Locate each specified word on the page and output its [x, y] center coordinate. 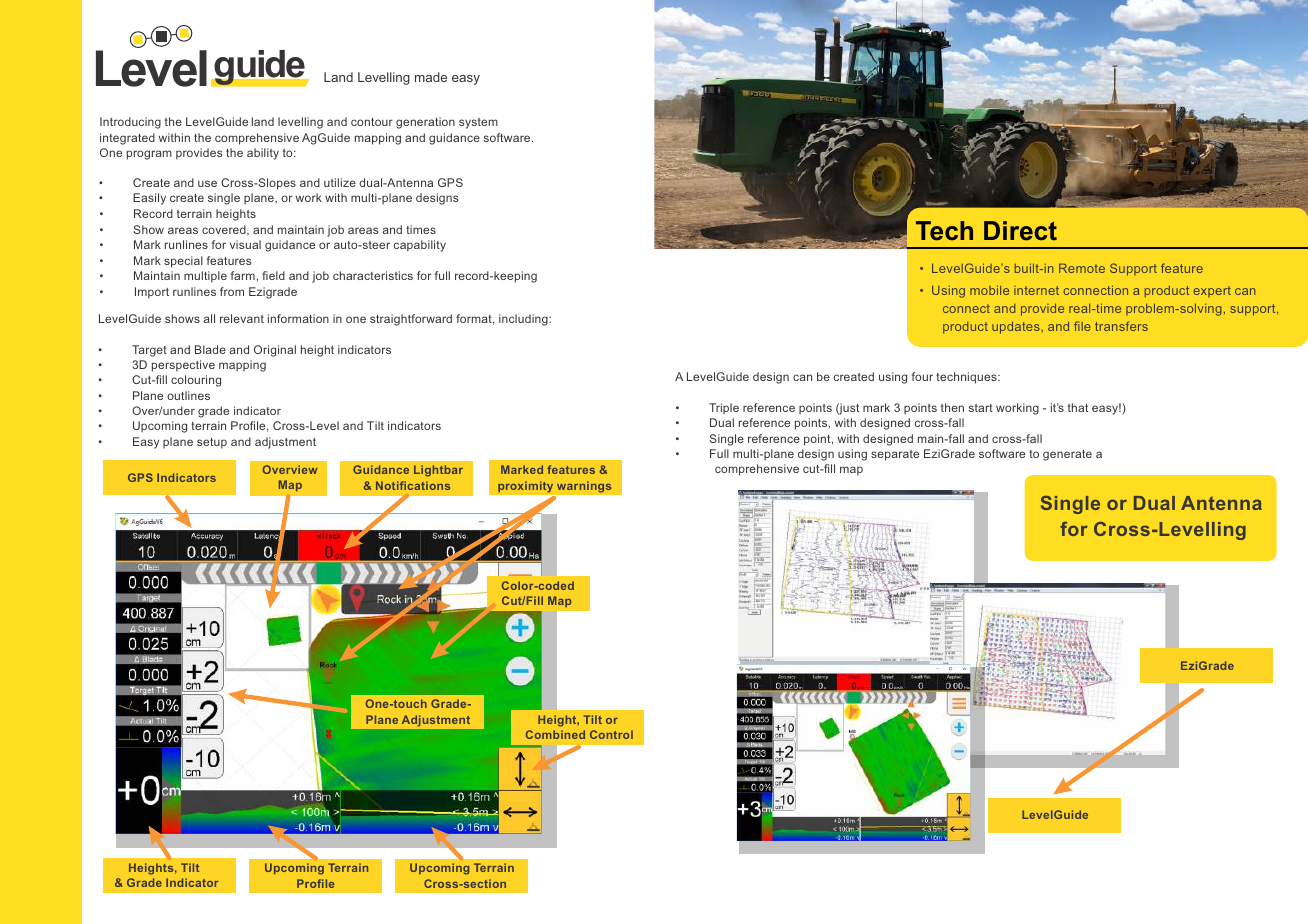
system [478, 123]
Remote [1082, 268]
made [431, 77]
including [524, 320]
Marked [522, 469]
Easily [149, 199]
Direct [1020, 231]
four [922, 376]
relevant [242, 318]
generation [425, 123]
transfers [1121, 326]
